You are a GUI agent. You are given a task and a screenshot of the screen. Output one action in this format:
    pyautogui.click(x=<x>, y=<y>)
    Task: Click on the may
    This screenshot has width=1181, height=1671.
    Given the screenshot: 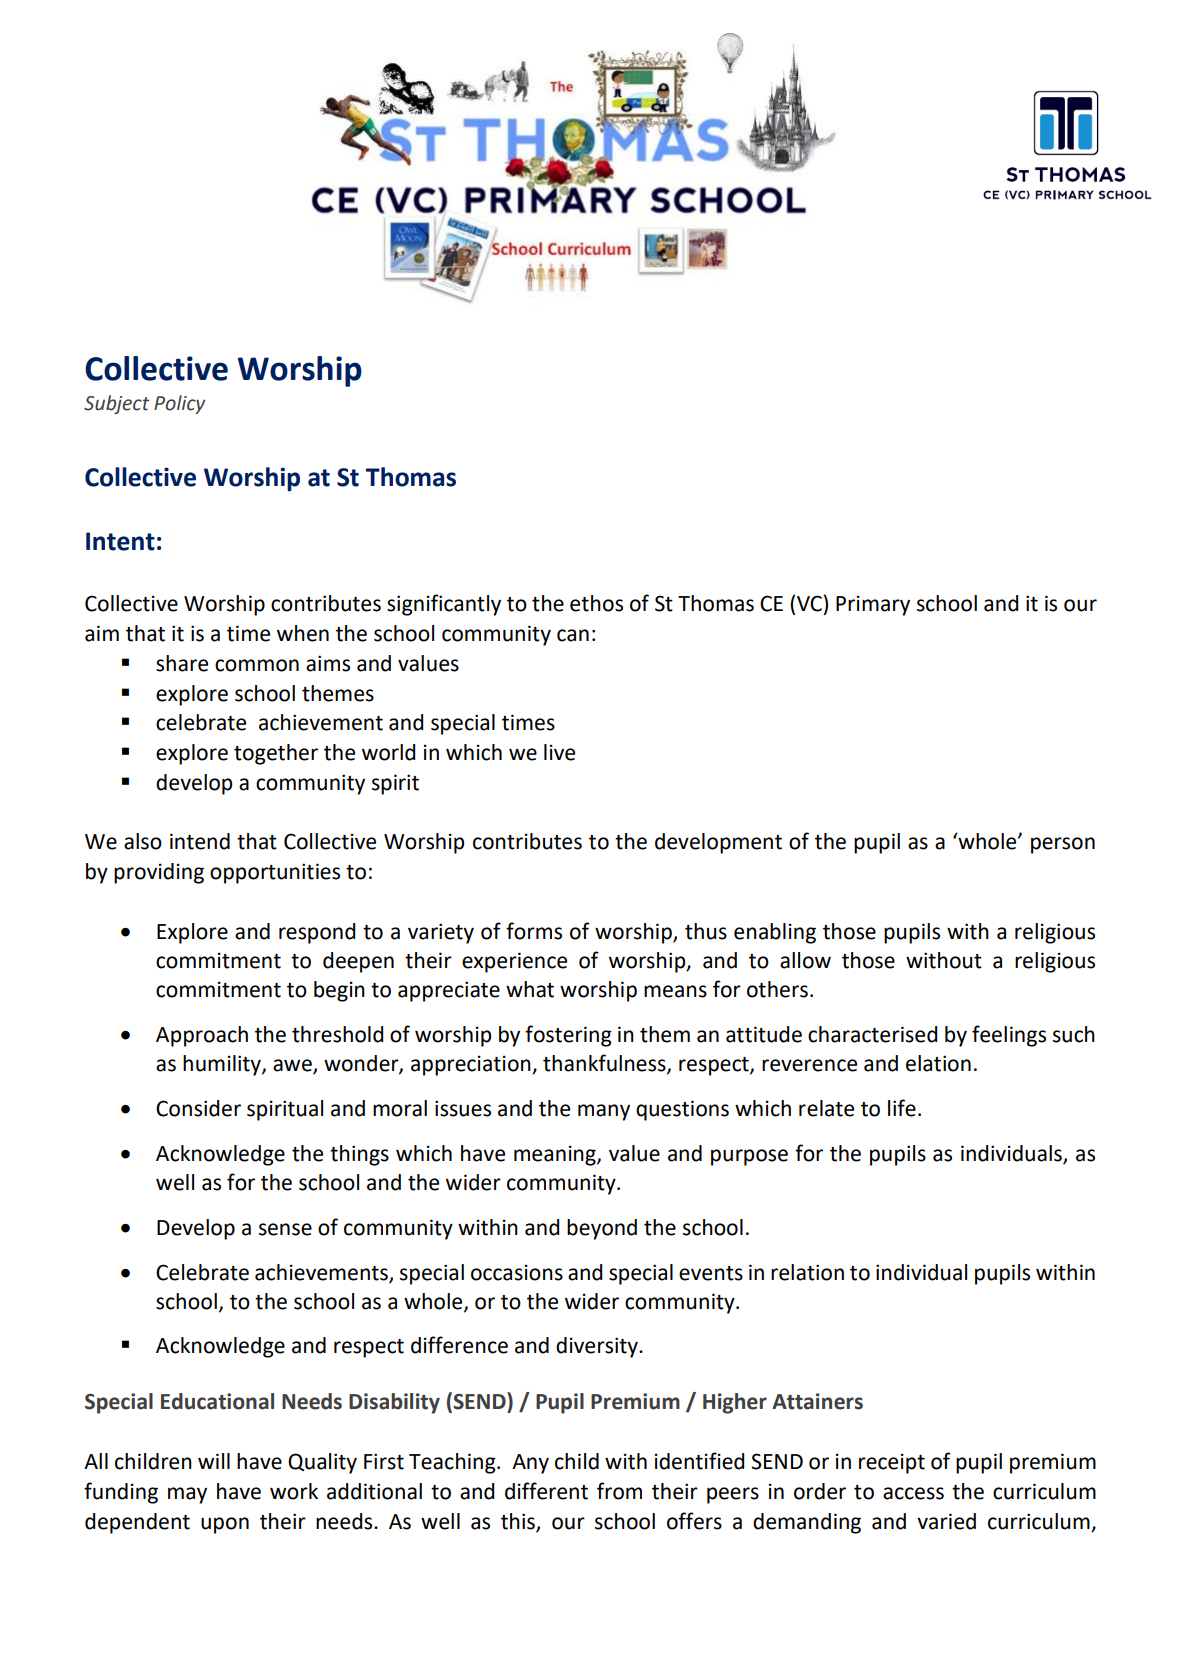 What is the action you would take?
    pyautogui.click(x=187, y=1495)
